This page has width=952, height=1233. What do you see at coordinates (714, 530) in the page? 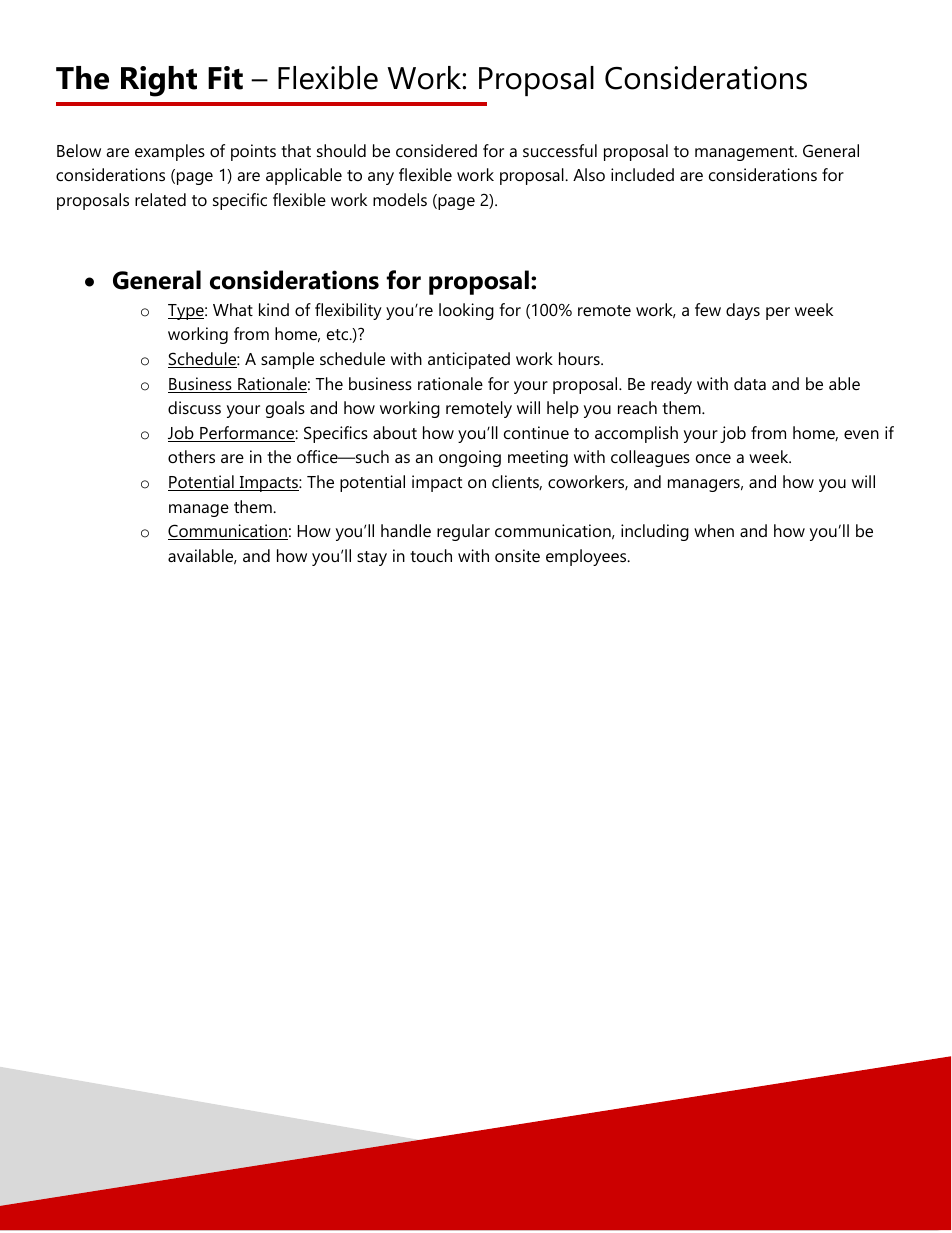
I see `when` at bounding box center [714, 530].
